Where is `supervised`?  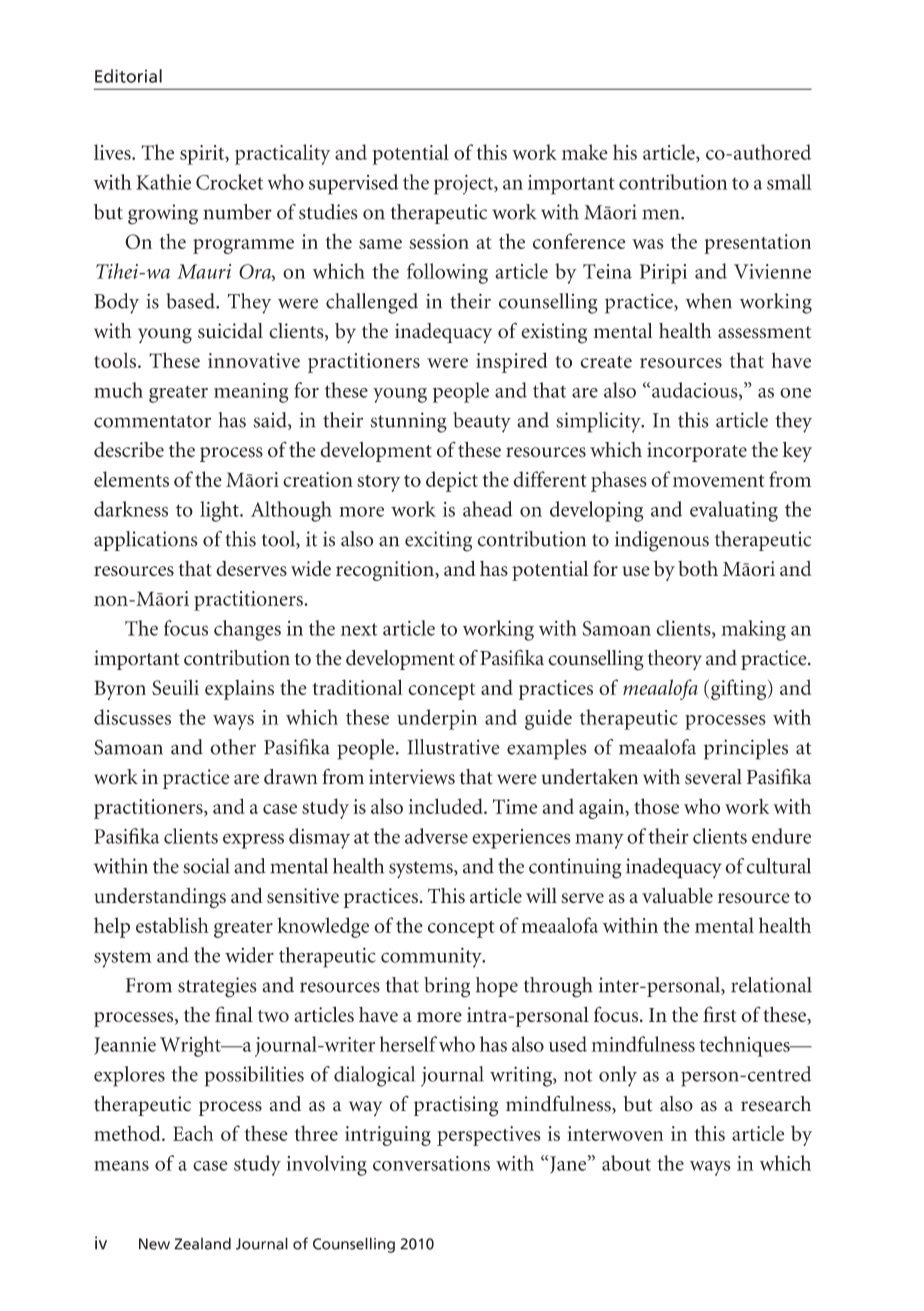 supervised is located at coordinates (353, 184).
